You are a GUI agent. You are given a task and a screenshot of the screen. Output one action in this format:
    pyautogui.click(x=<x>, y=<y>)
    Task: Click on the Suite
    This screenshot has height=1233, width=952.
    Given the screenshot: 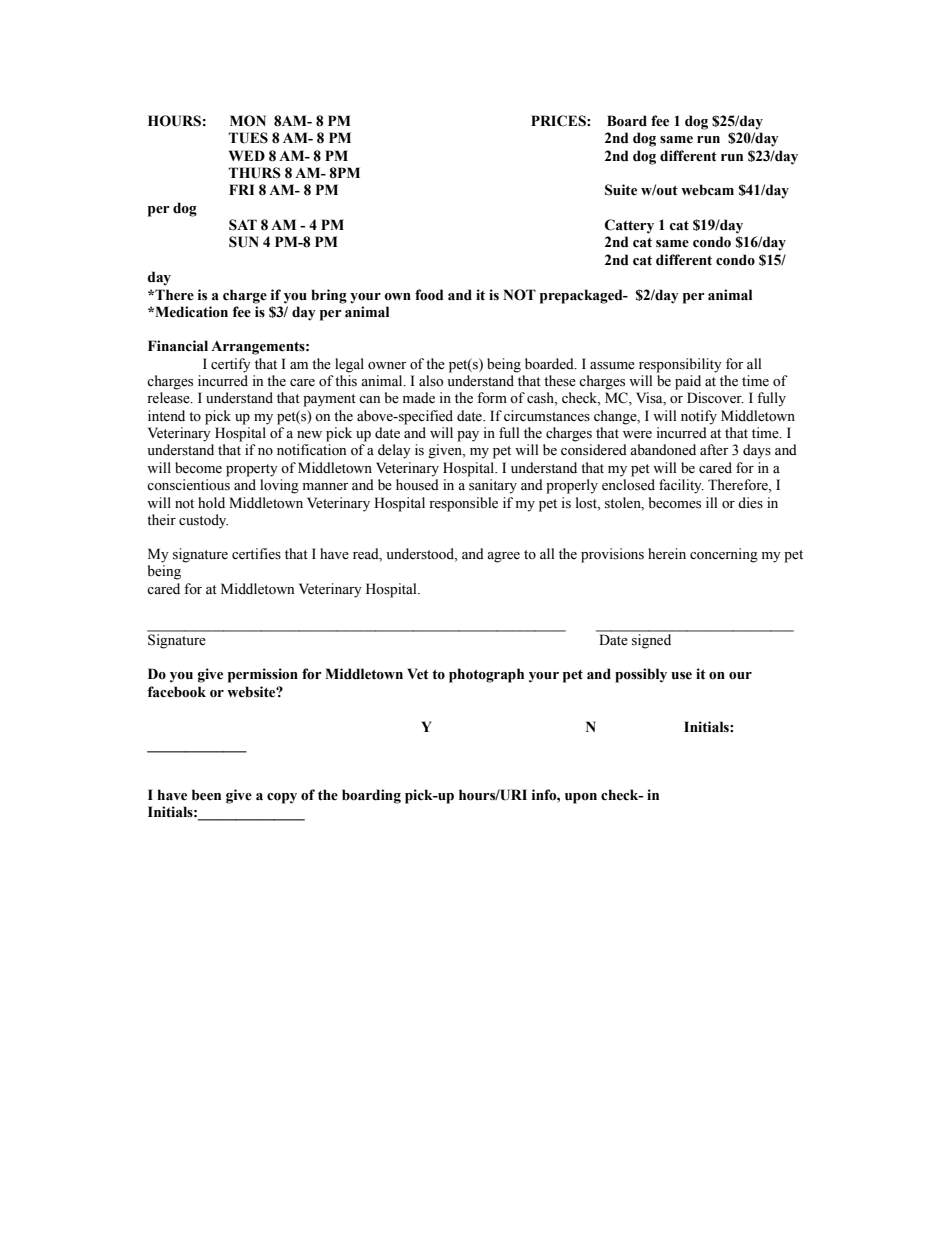 What is the action you would take?
    pyautogui.click(x=621, y=190)
